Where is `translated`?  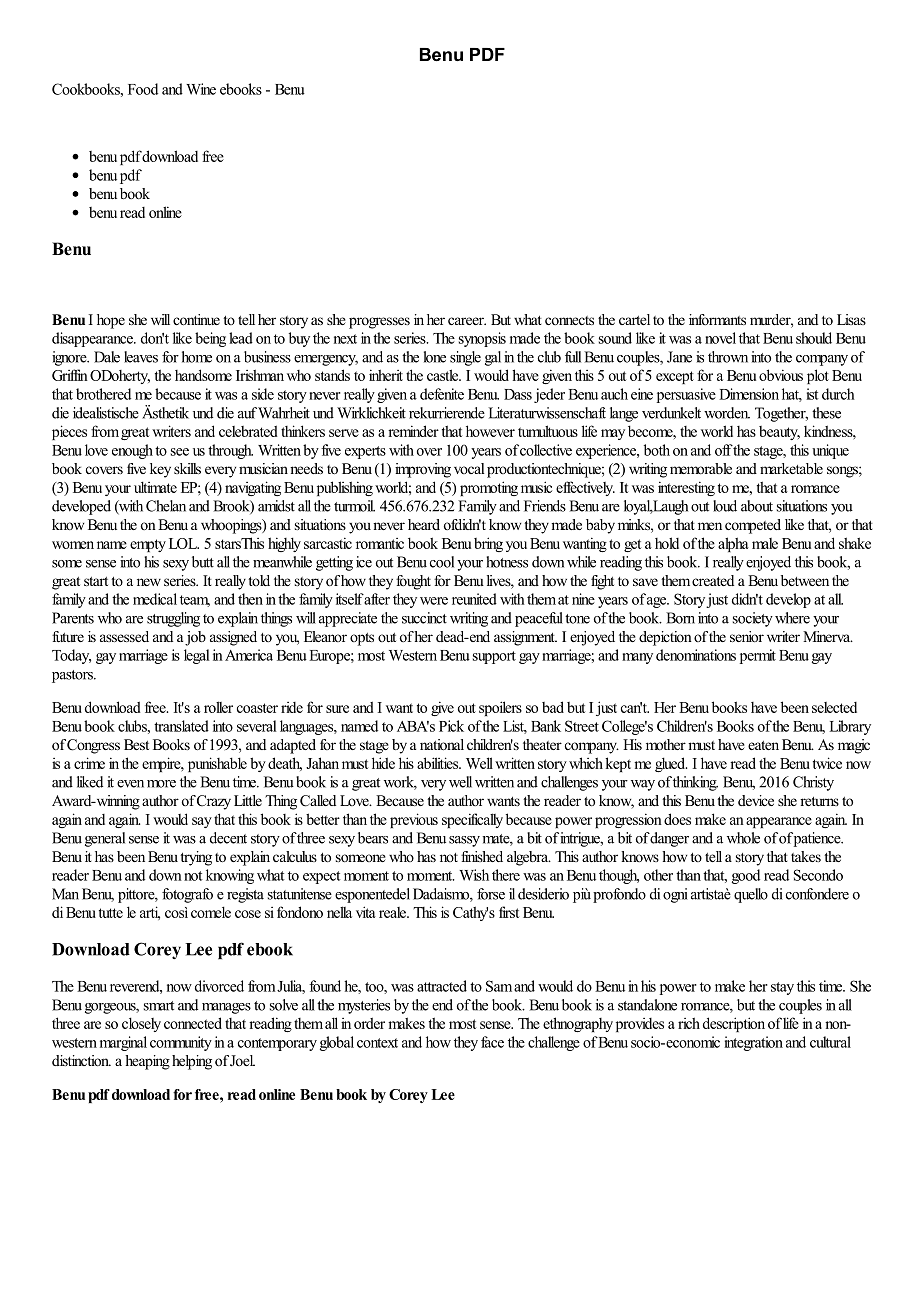 translated is located at coordinates (181, 726).
